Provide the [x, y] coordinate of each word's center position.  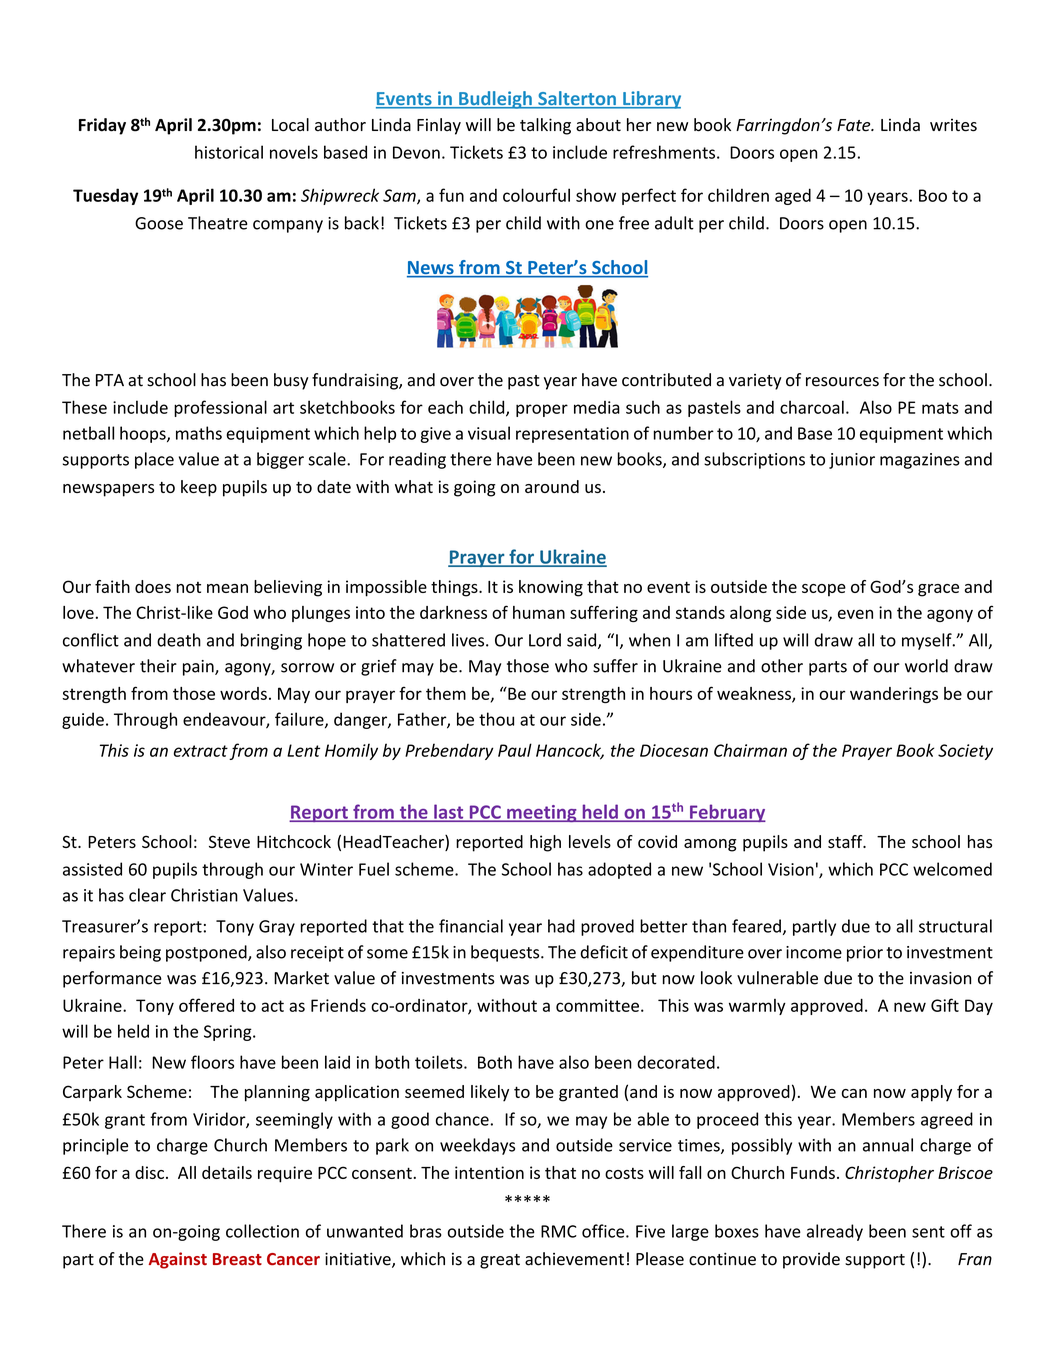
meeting [542, 813]
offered [206, 1005]
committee [597, 1005]
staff [846, 841]
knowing [551, 588]
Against [177, 1260]
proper [542, 410]
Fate [855, 125]
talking [545, 126]
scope [824, 590]
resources [842, 382]
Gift [945, 1005]
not [189, 587]
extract [201, 751]
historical [229, 152]
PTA [110, 380]
